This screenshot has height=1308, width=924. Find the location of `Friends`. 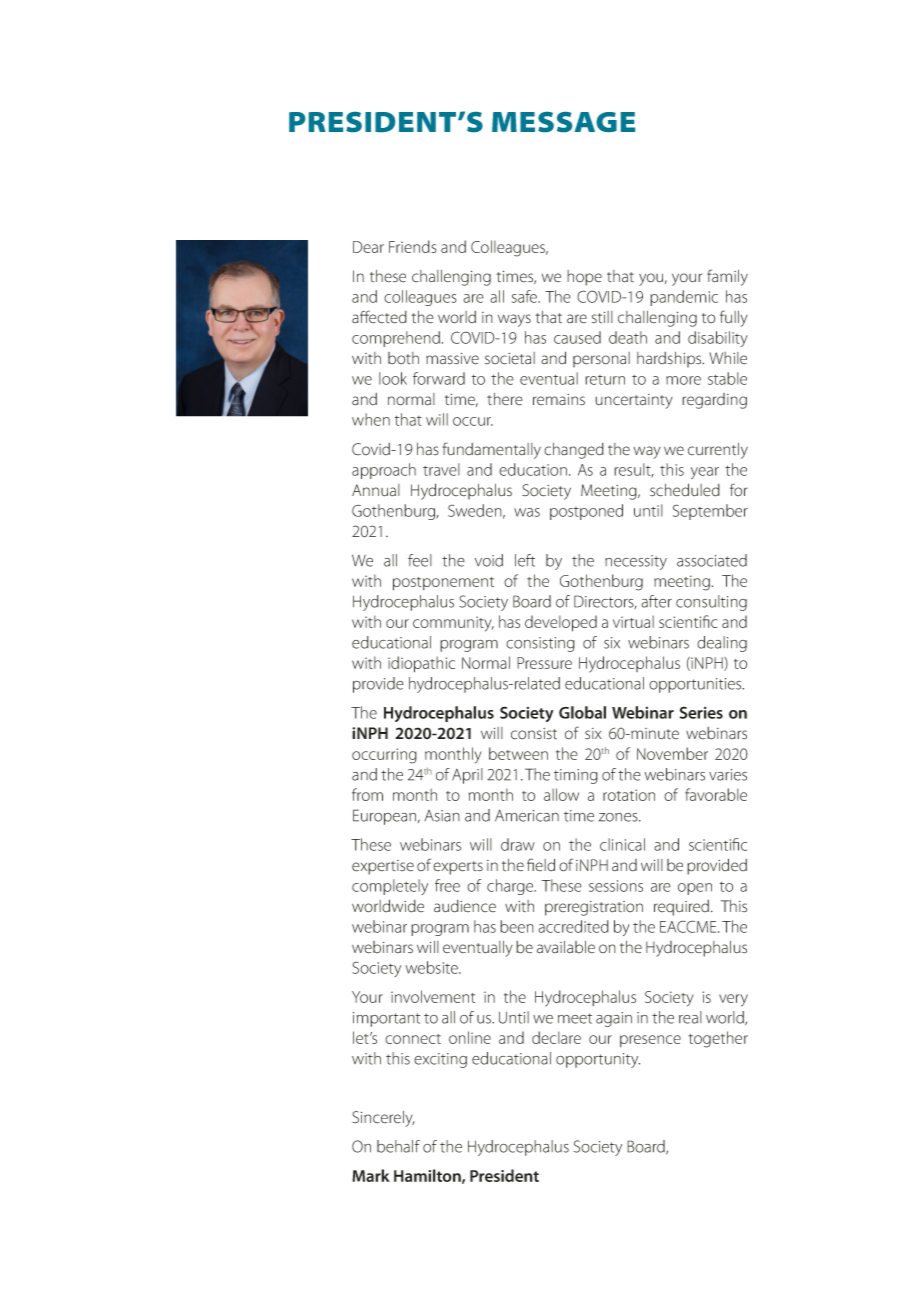

Friends is located at coordinates (413, 246).
